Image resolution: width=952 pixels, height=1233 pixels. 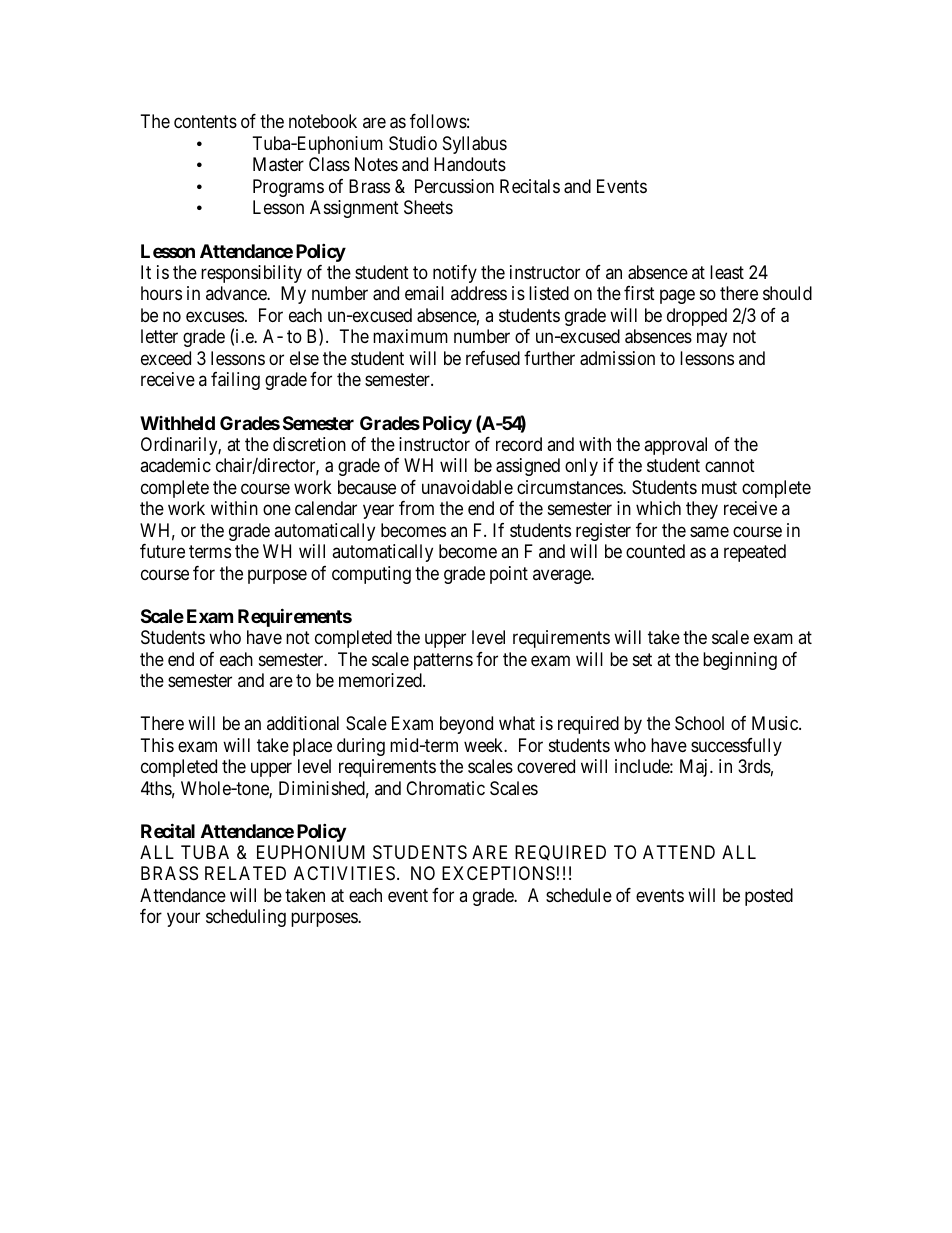 I want to click on contents, so click(x=205, y=122).
